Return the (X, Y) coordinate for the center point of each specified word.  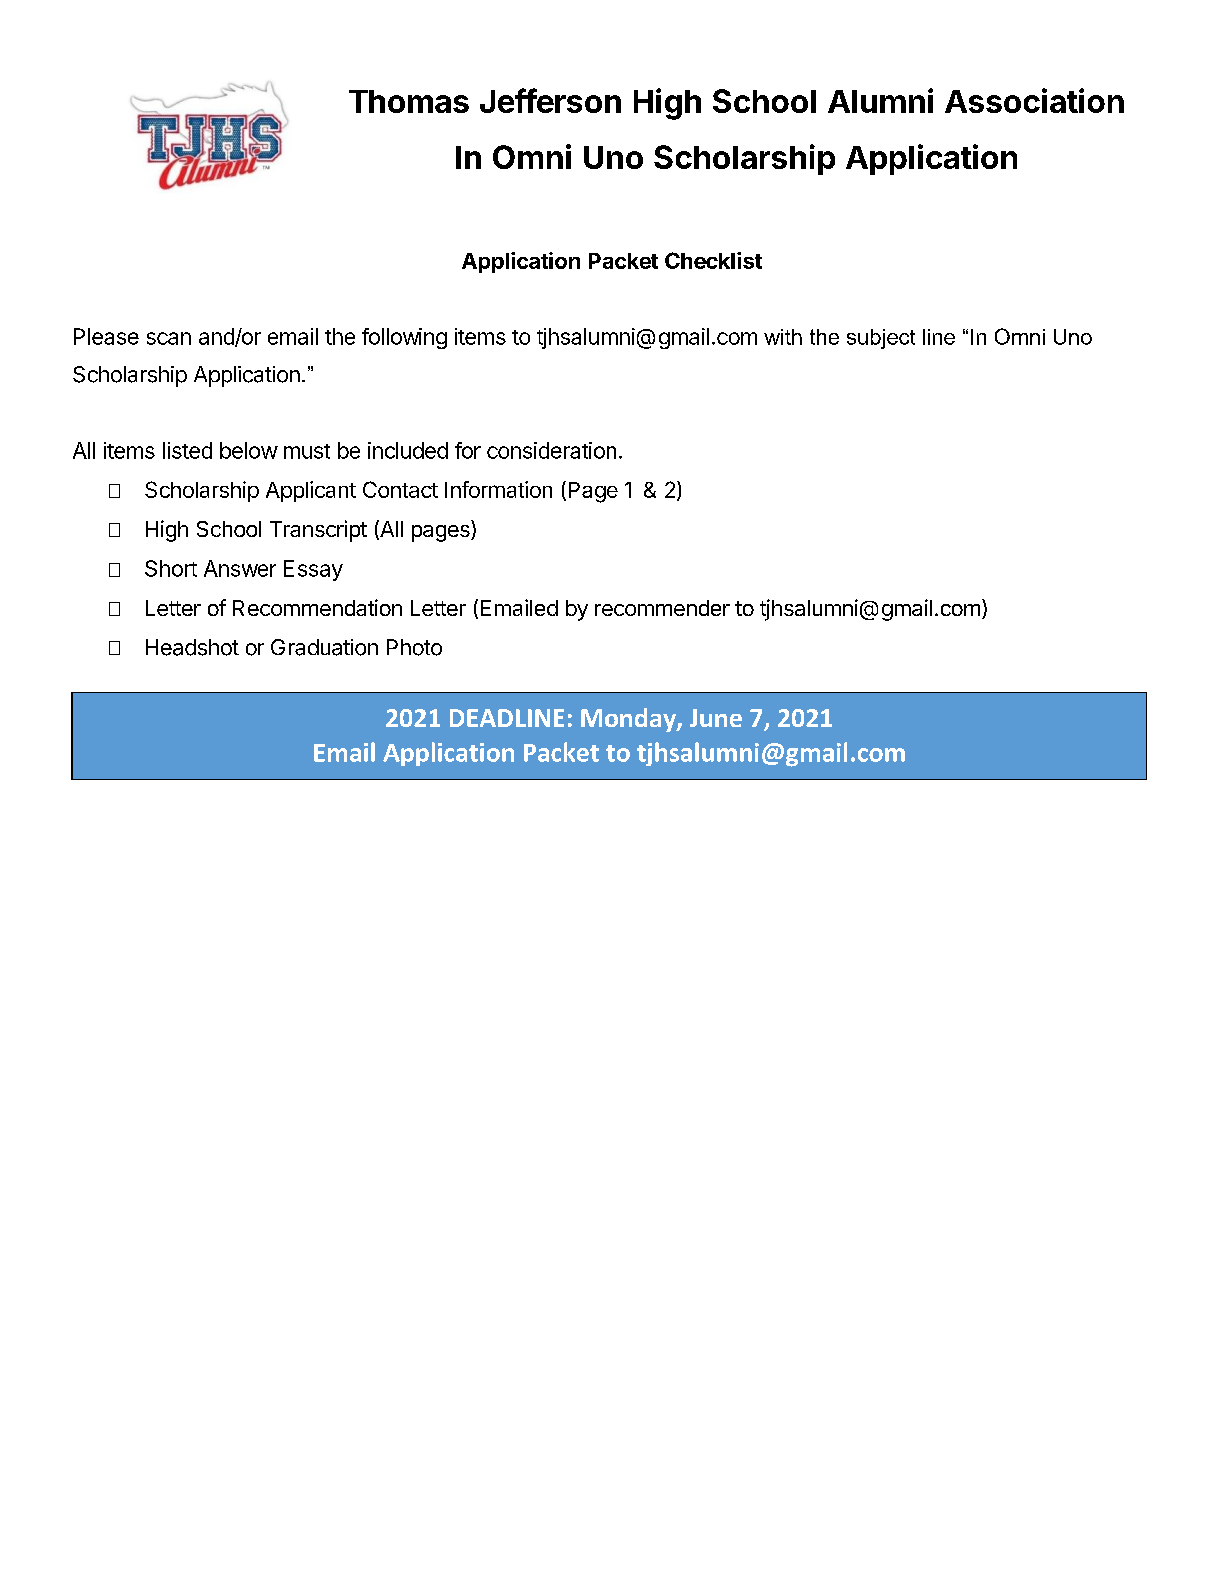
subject (881, 339)
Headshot (192, 647)
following (404, 338)
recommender (662, 608)
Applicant (311, 491)
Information (498, 489)
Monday (629, 720)
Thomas (409, 101)
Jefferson (550, 100)
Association (1034, 100)
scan (169, 338)
